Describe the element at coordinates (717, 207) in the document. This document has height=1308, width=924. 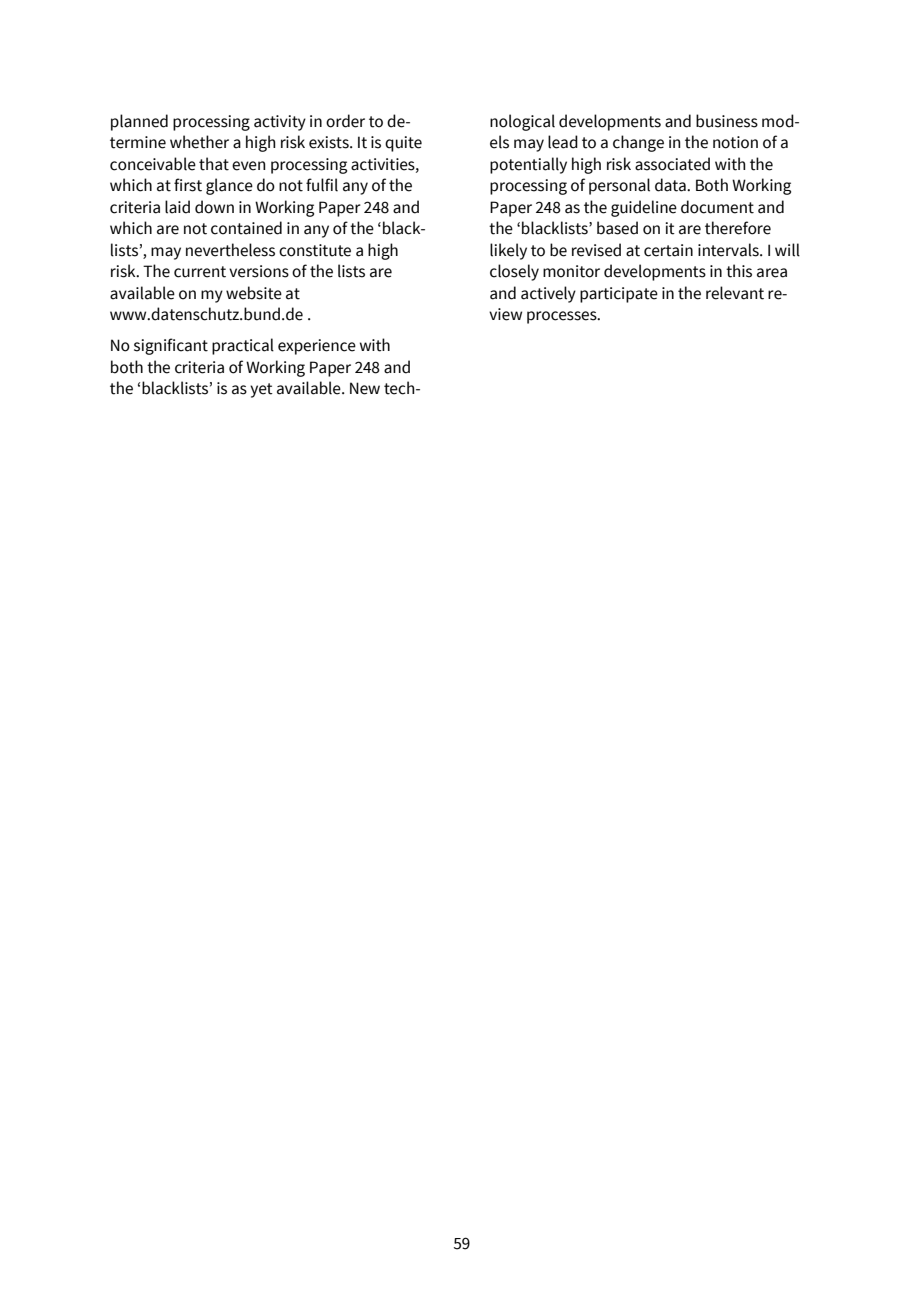
I see `document` at that location.
